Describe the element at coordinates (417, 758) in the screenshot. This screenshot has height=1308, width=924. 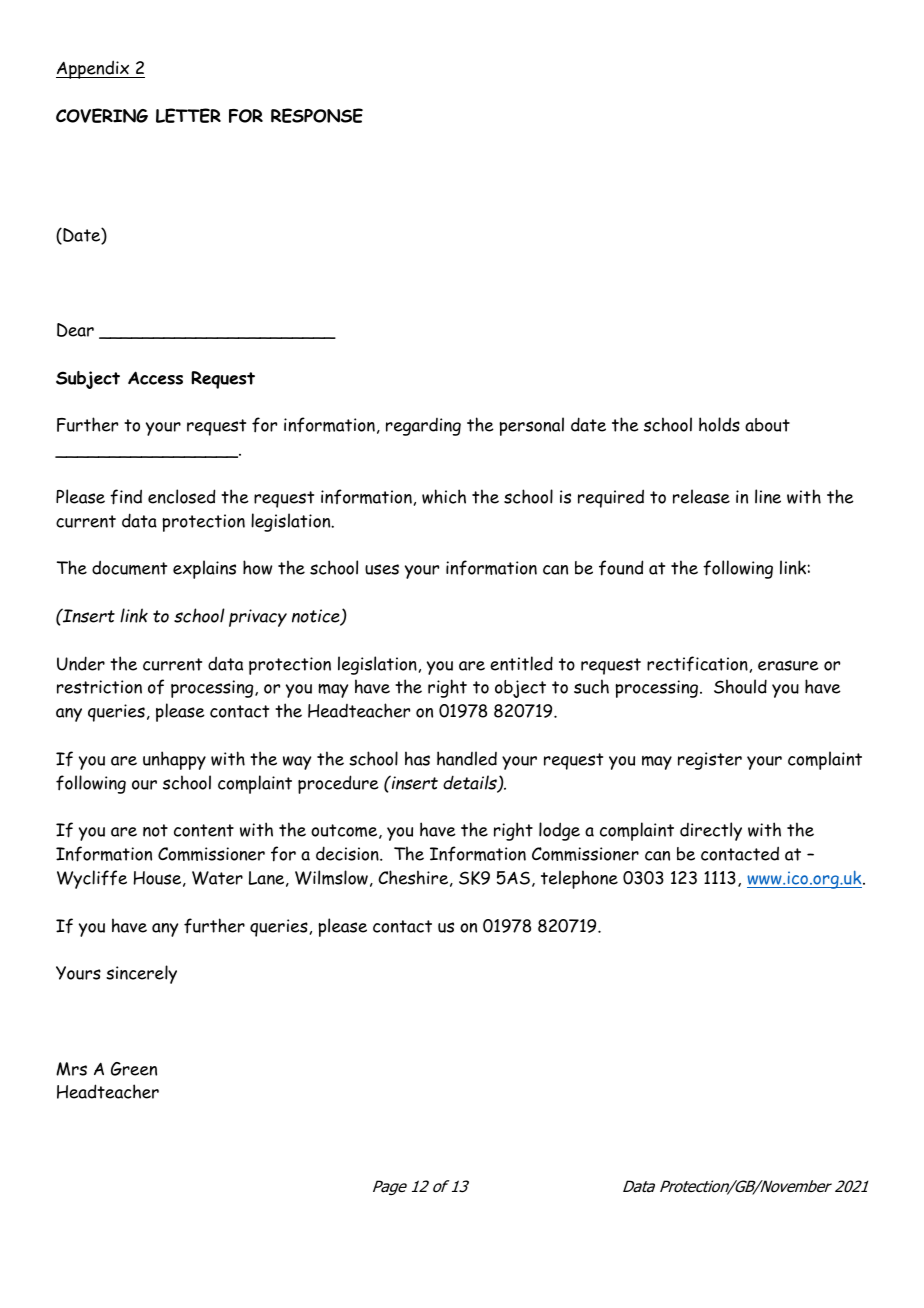
I see `has` at that location.
